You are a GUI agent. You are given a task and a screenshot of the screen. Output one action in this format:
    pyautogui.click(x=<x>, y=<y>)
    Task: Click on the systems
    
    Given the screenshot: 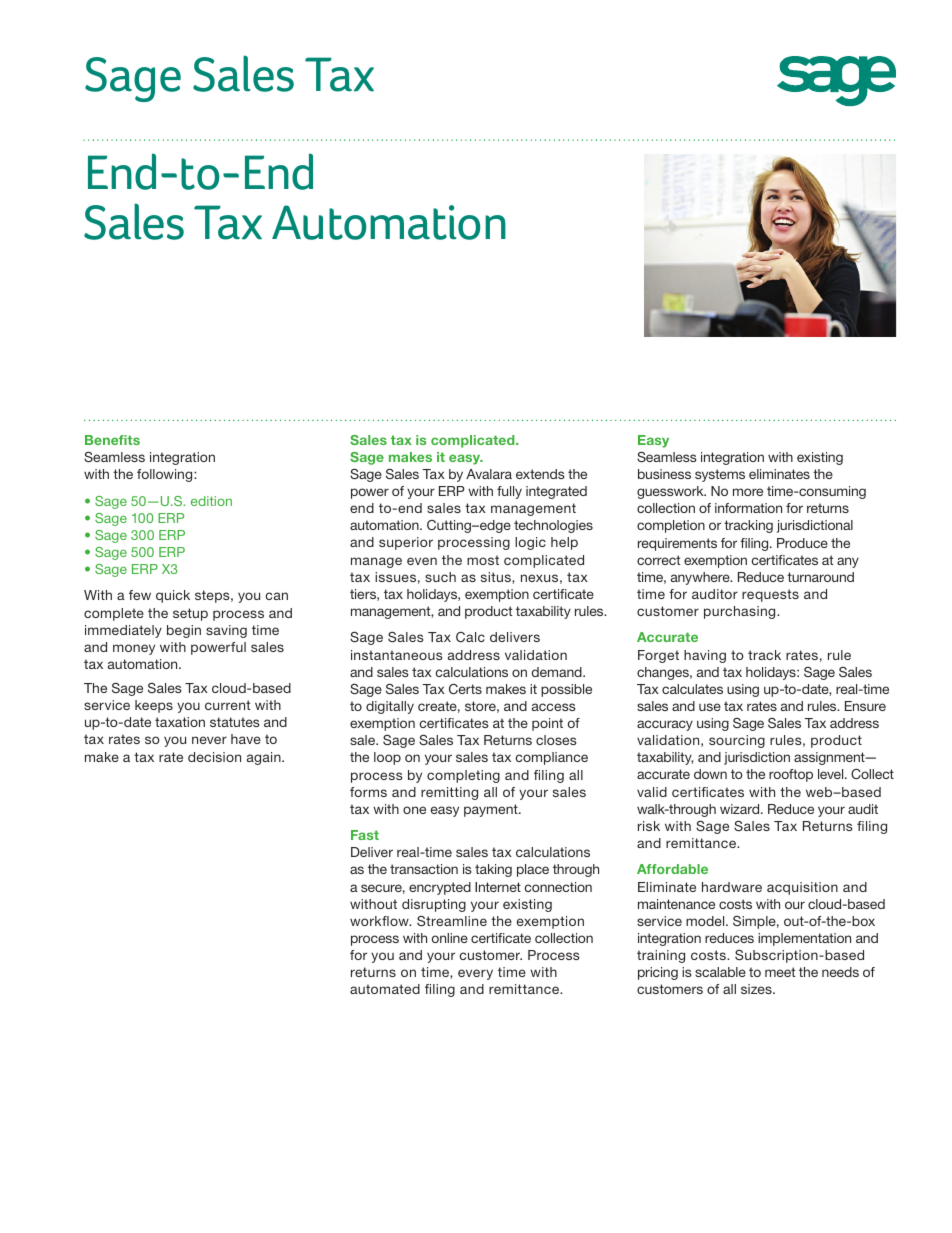 What is the action you would take?
    pyautogui.click(x=720, y=475)
